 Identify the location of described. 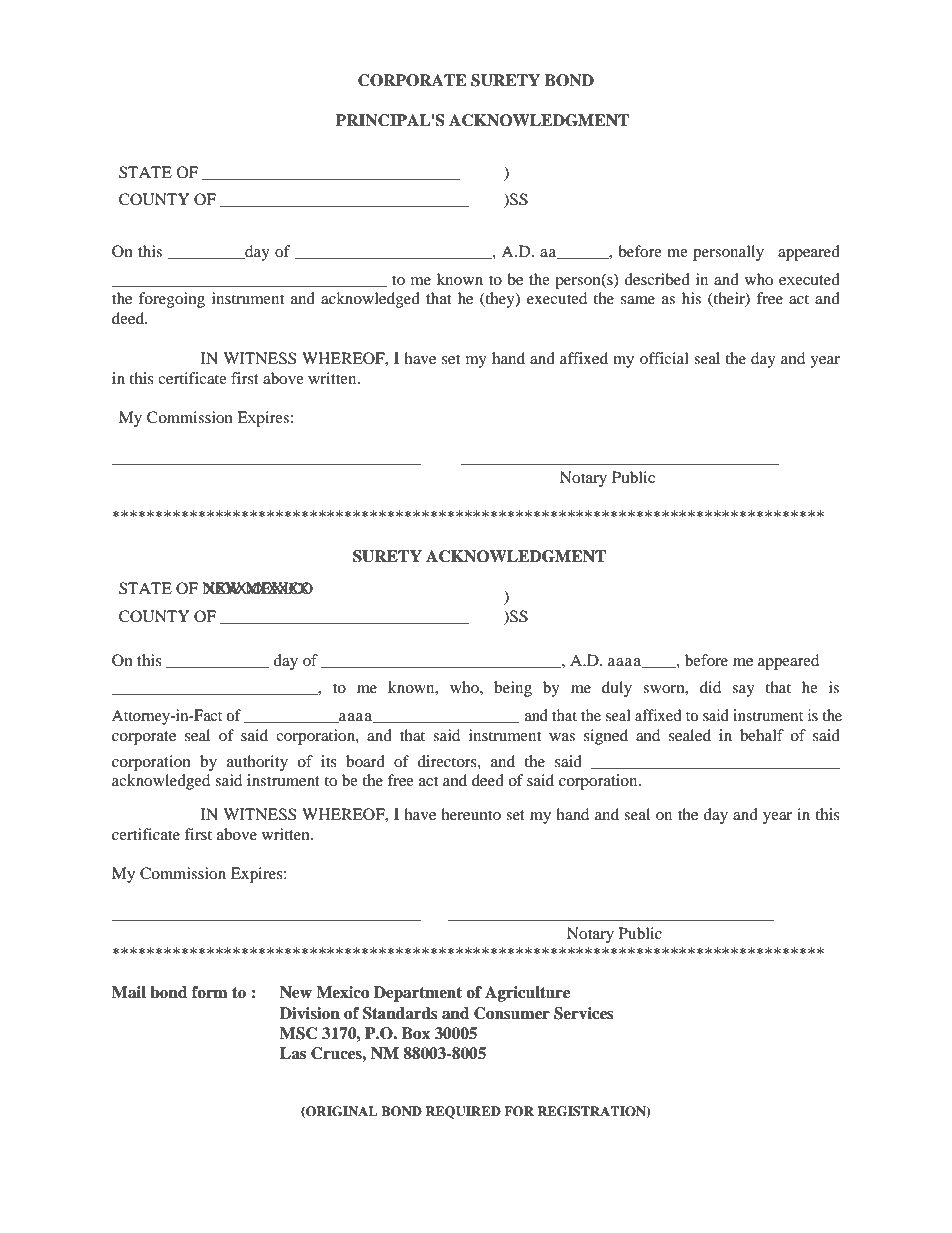
(657, 279).
